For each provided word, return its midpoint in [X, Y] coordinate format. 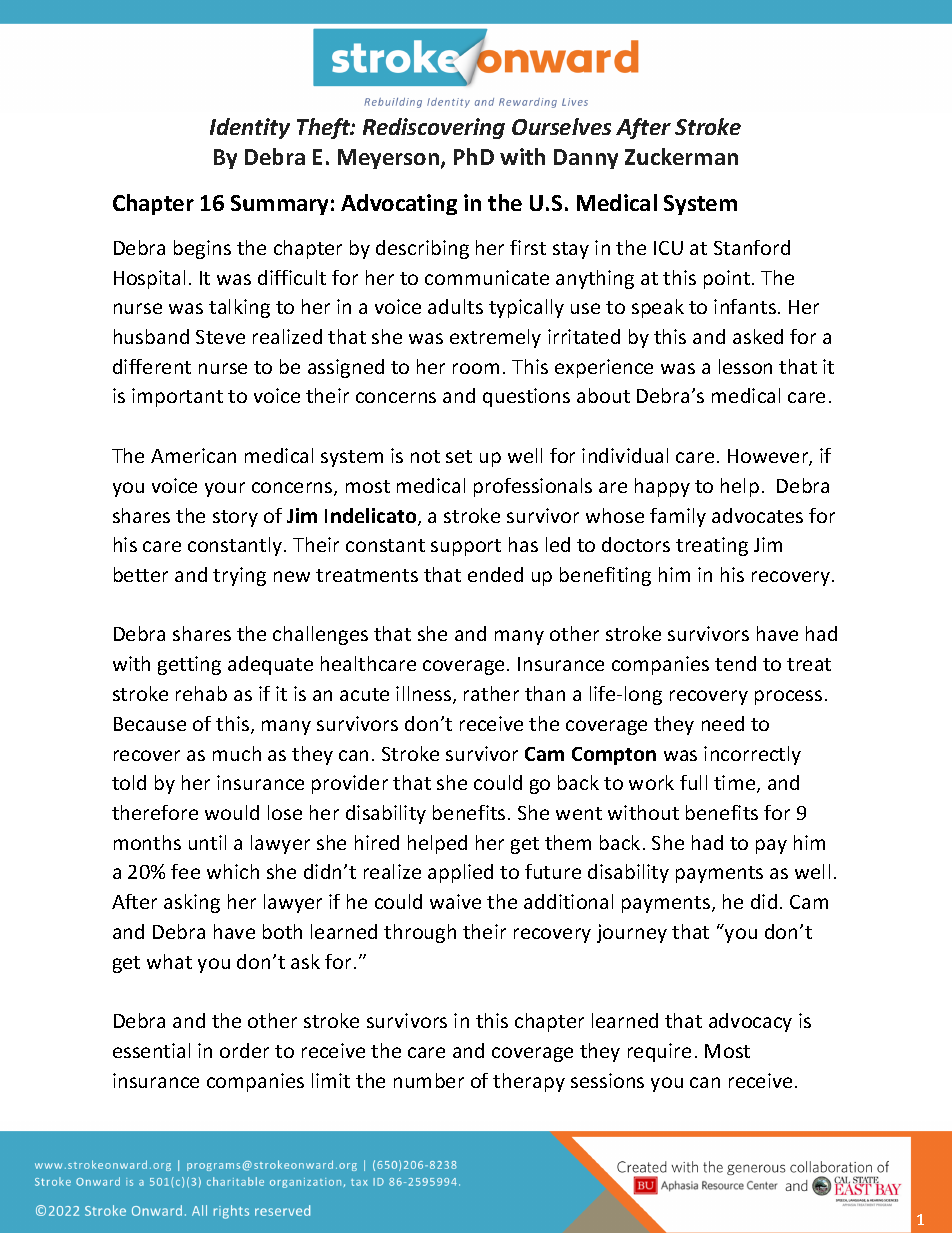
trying [239, 576]
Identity [250, 128]
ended [495, 574]
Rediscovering [434, 128]
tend [735, 663]
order [244, 1050]
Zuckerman [681, 156]
